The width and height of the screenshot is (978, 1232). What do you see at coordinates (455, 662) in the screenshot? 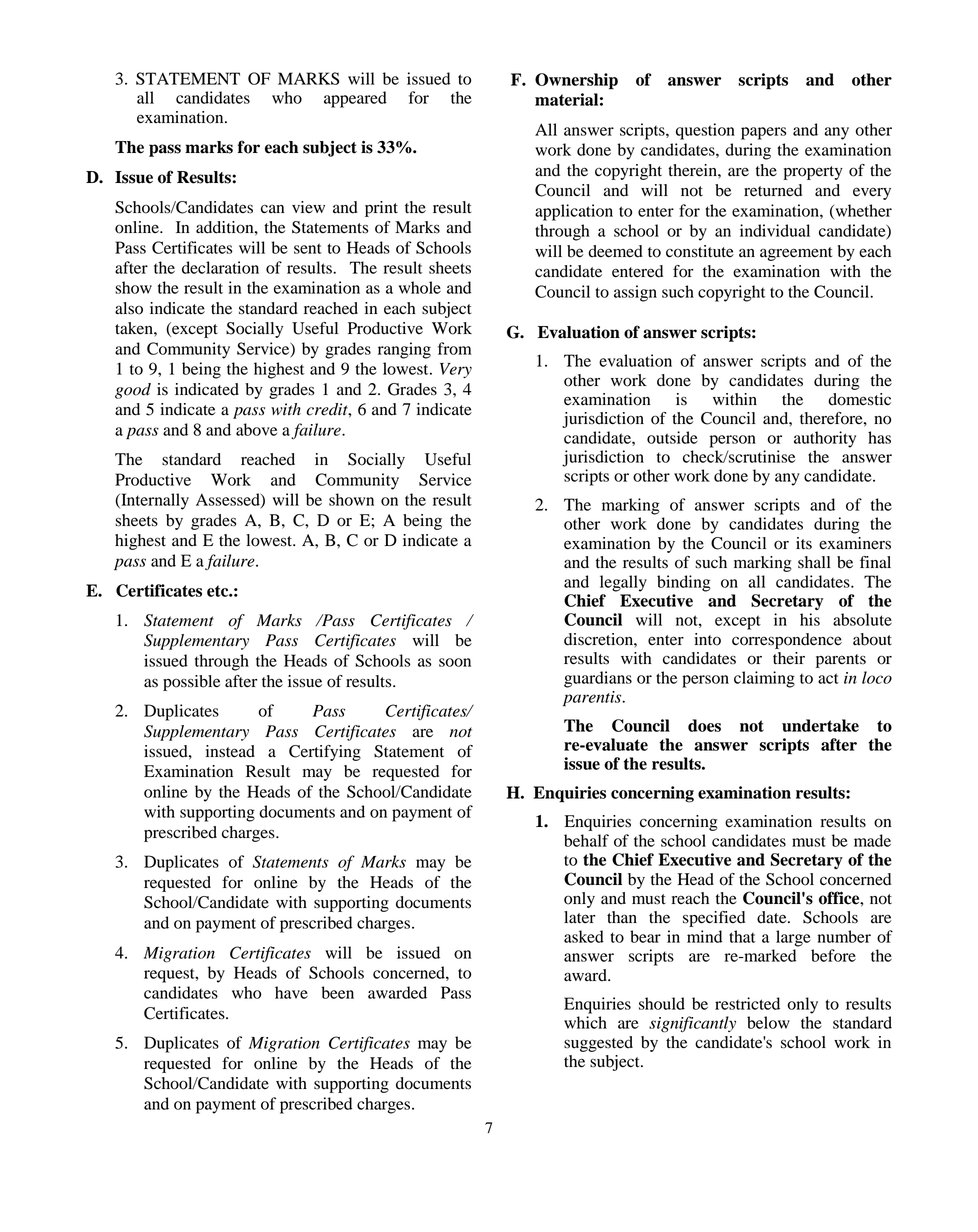
I see `soon` at bounding box center [455, 662].
